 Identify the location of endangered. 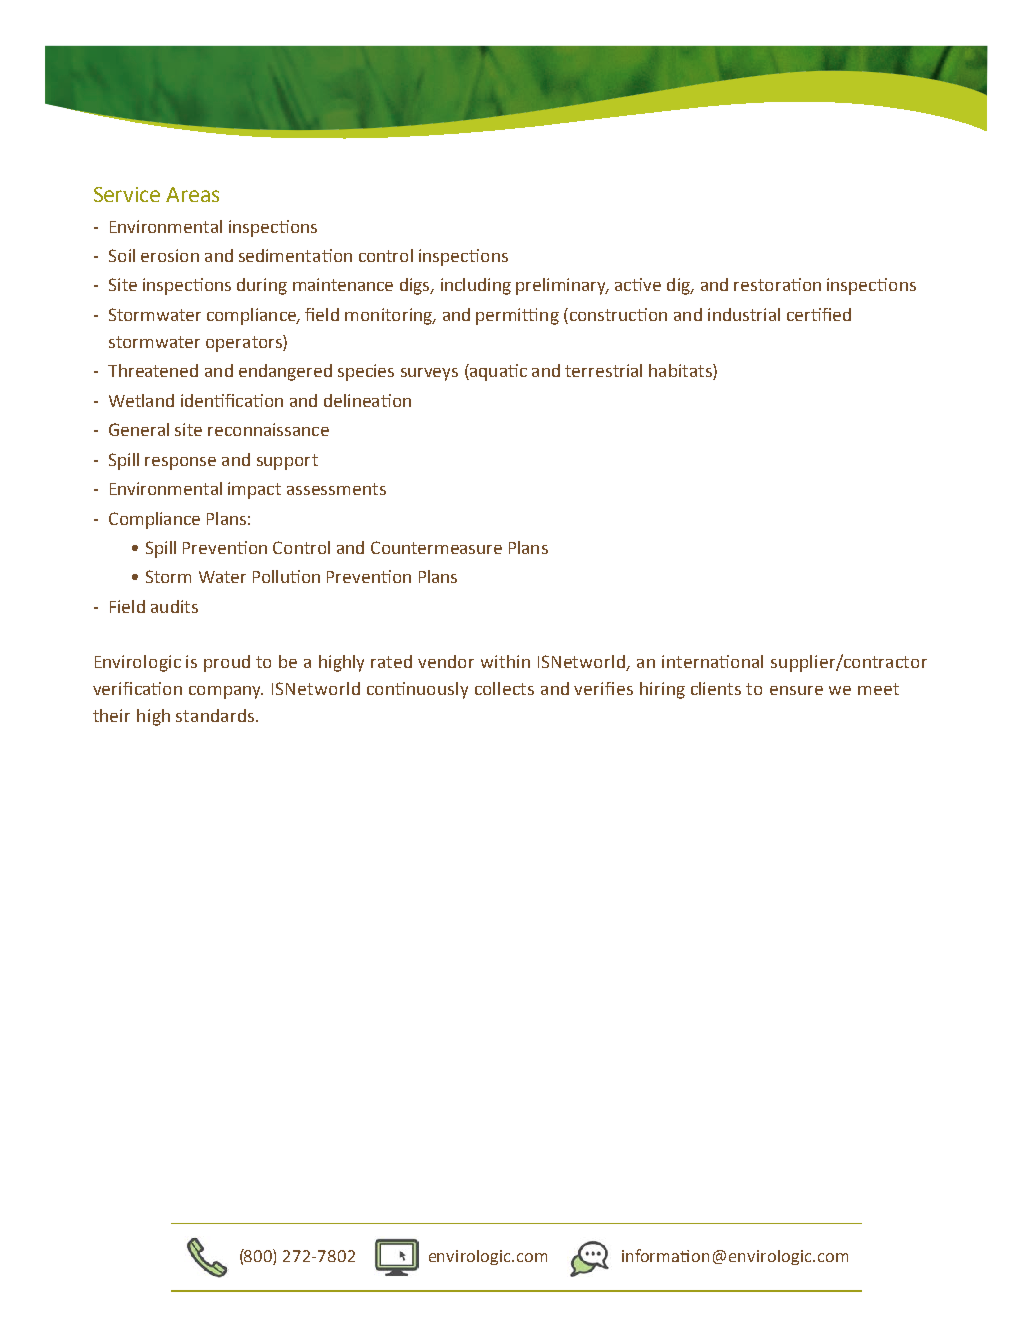
(285, 372).
